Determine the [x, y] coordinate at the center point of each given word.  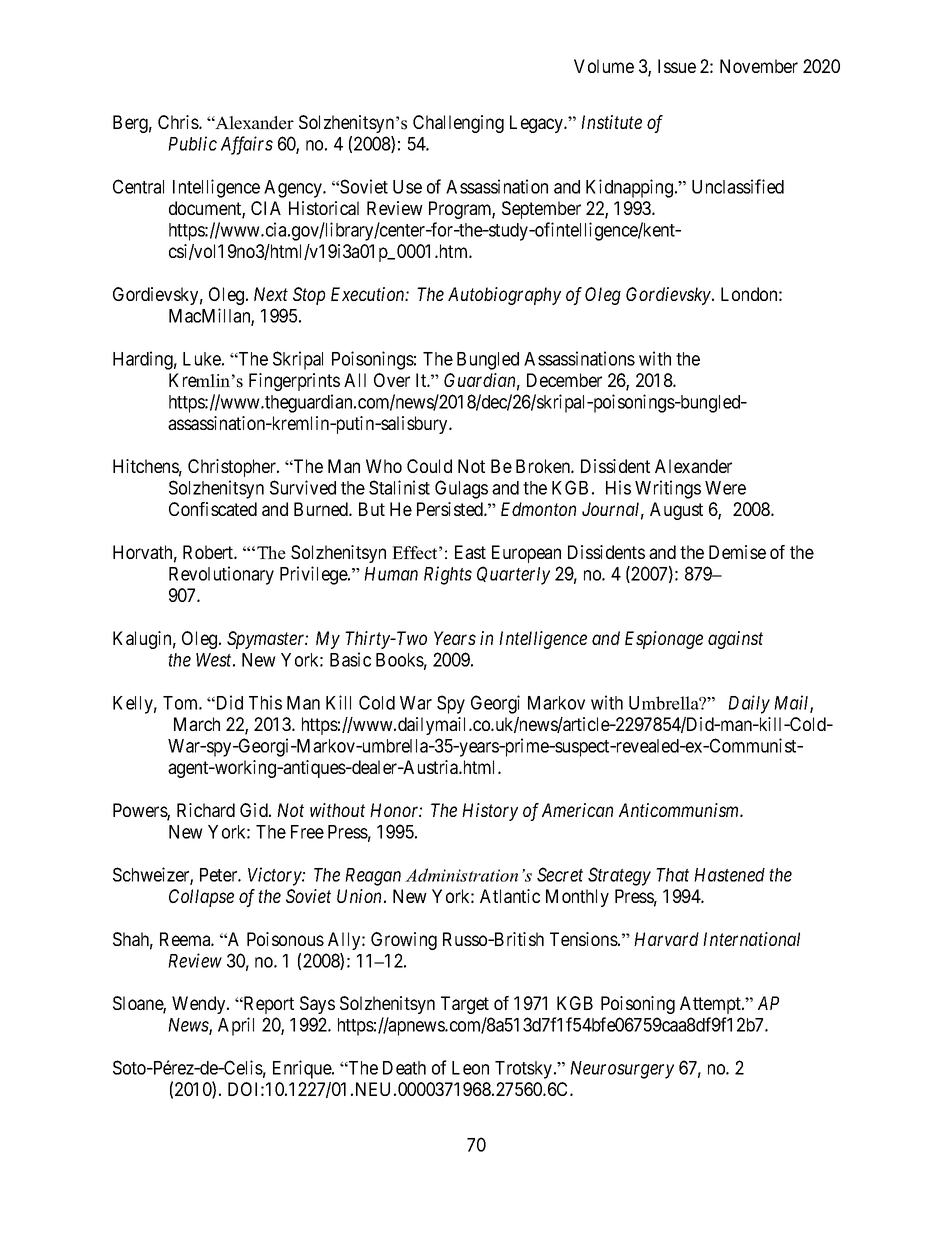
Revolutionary [221, 575]
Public [192, 143]
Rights [448, 575]
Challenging [458, 124]
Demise [737, 552]
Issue [677, 66]
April [236, 1026]
